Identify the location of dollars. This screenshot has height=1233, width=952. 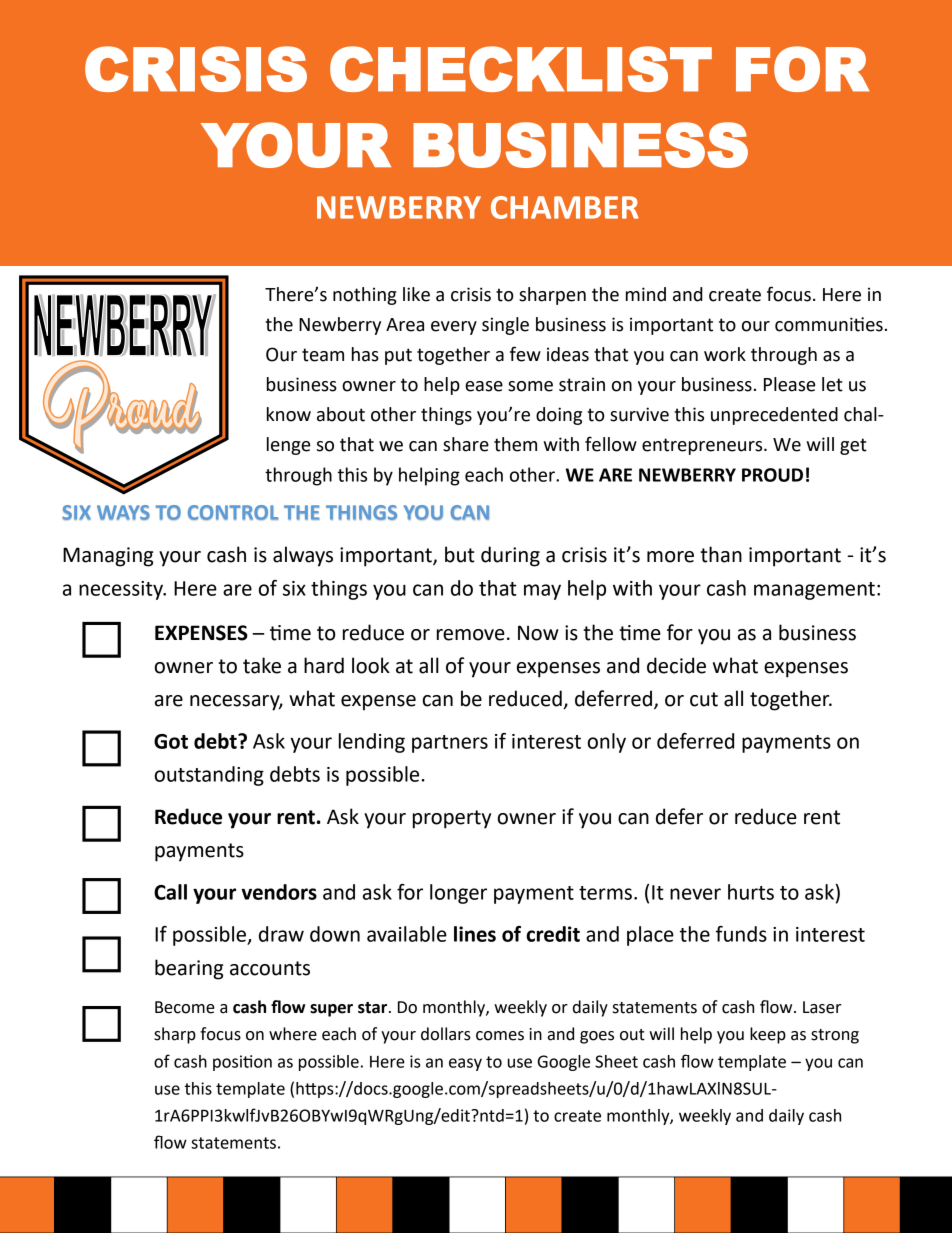
(446, 1034).
